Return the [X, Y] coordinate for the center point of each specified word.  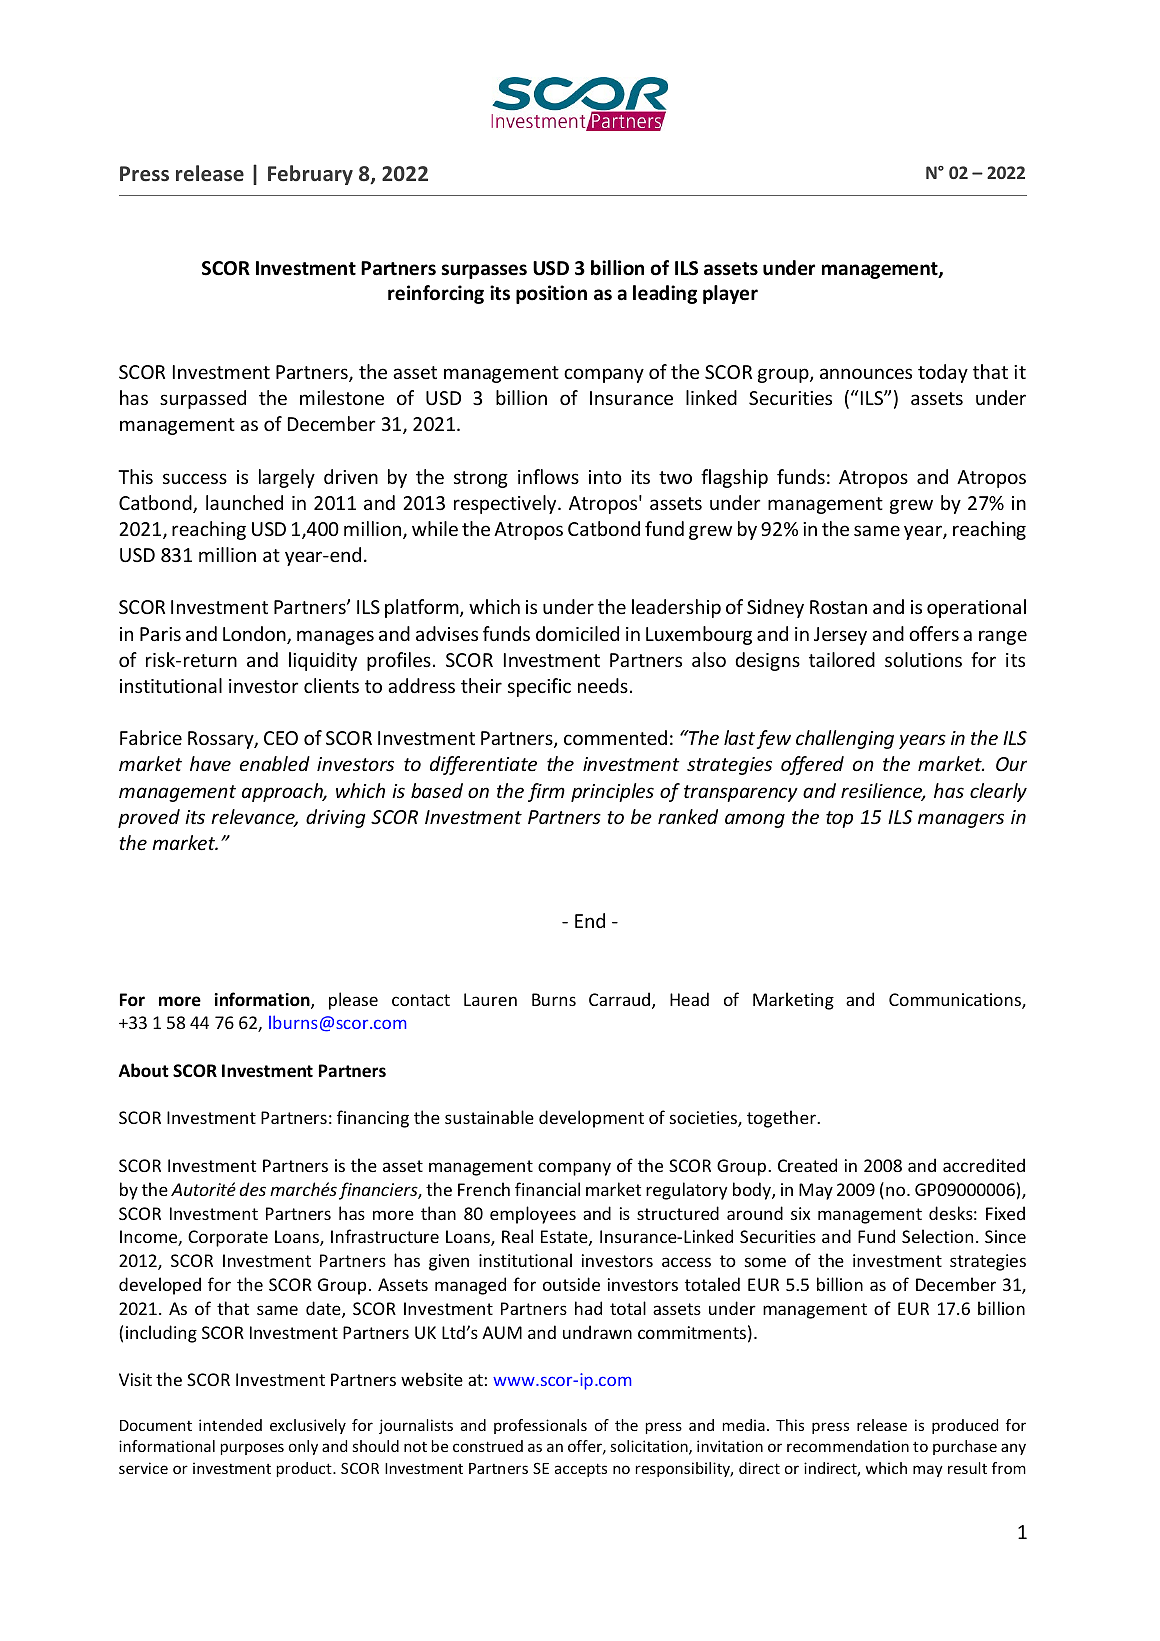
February [310, 175]
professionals [540, 1426]
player [730, 294]
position [551, 294]
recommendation [848, 1446]
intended [230, 1425]
